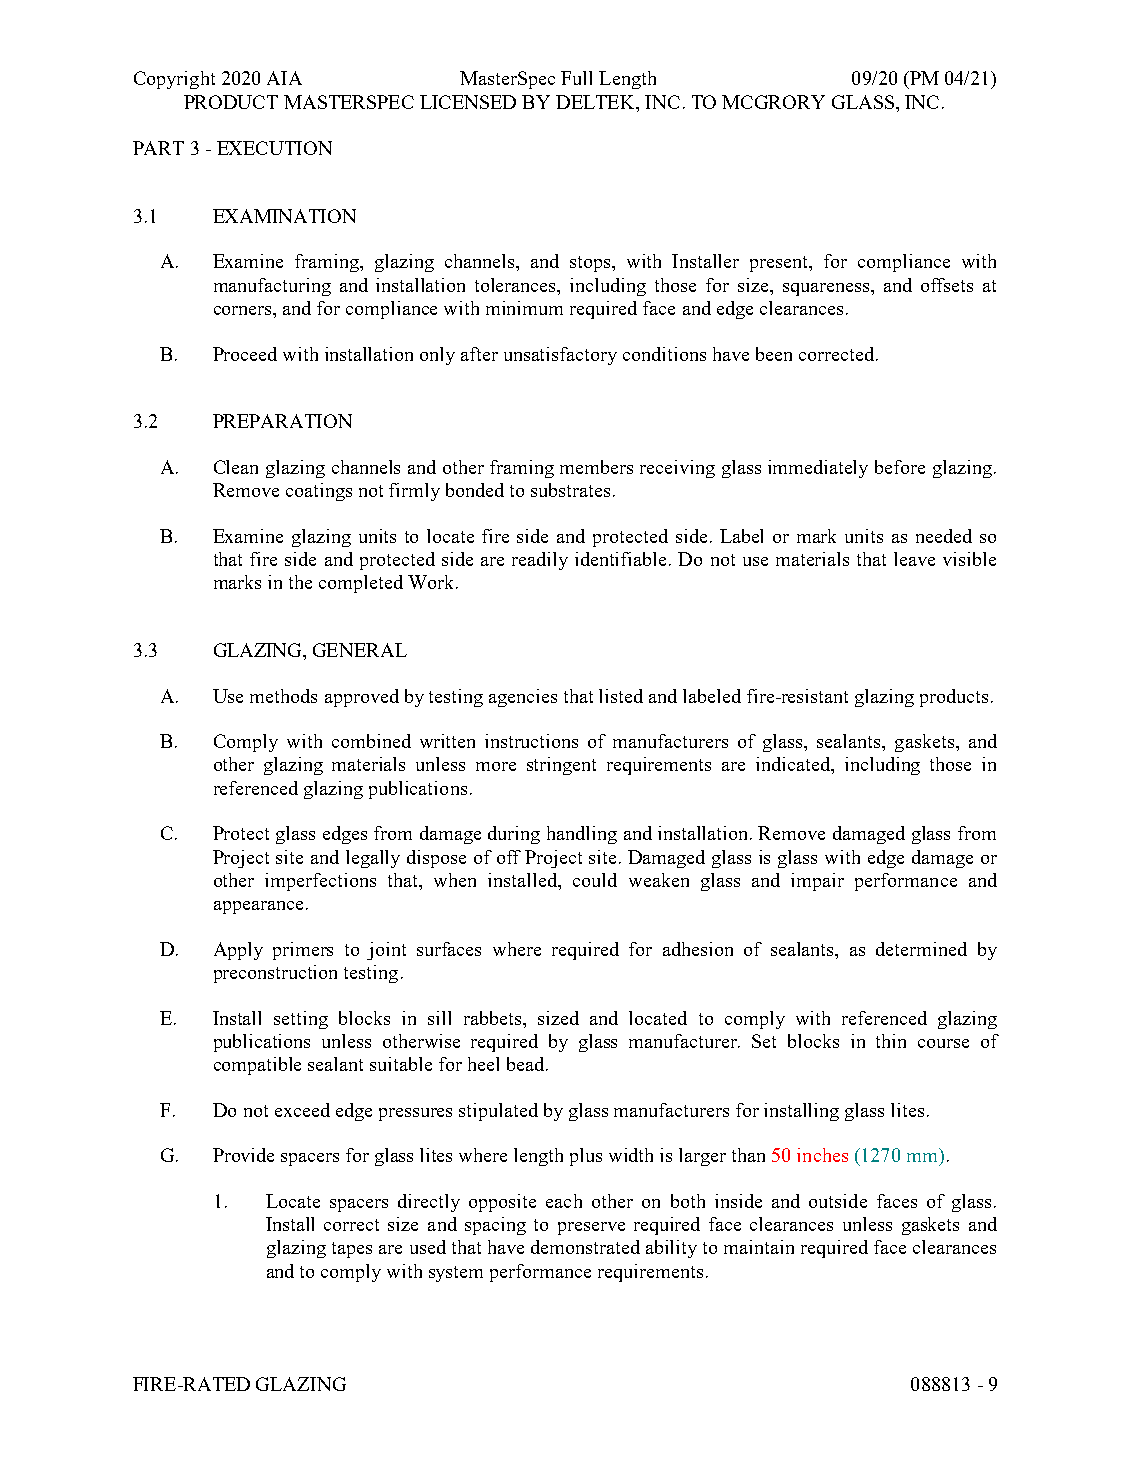 This screenshot has width=1130, height=1462. Describe the element at coordinates (274, 148) in the screenshot. I see `EXECUTION` at that location.
